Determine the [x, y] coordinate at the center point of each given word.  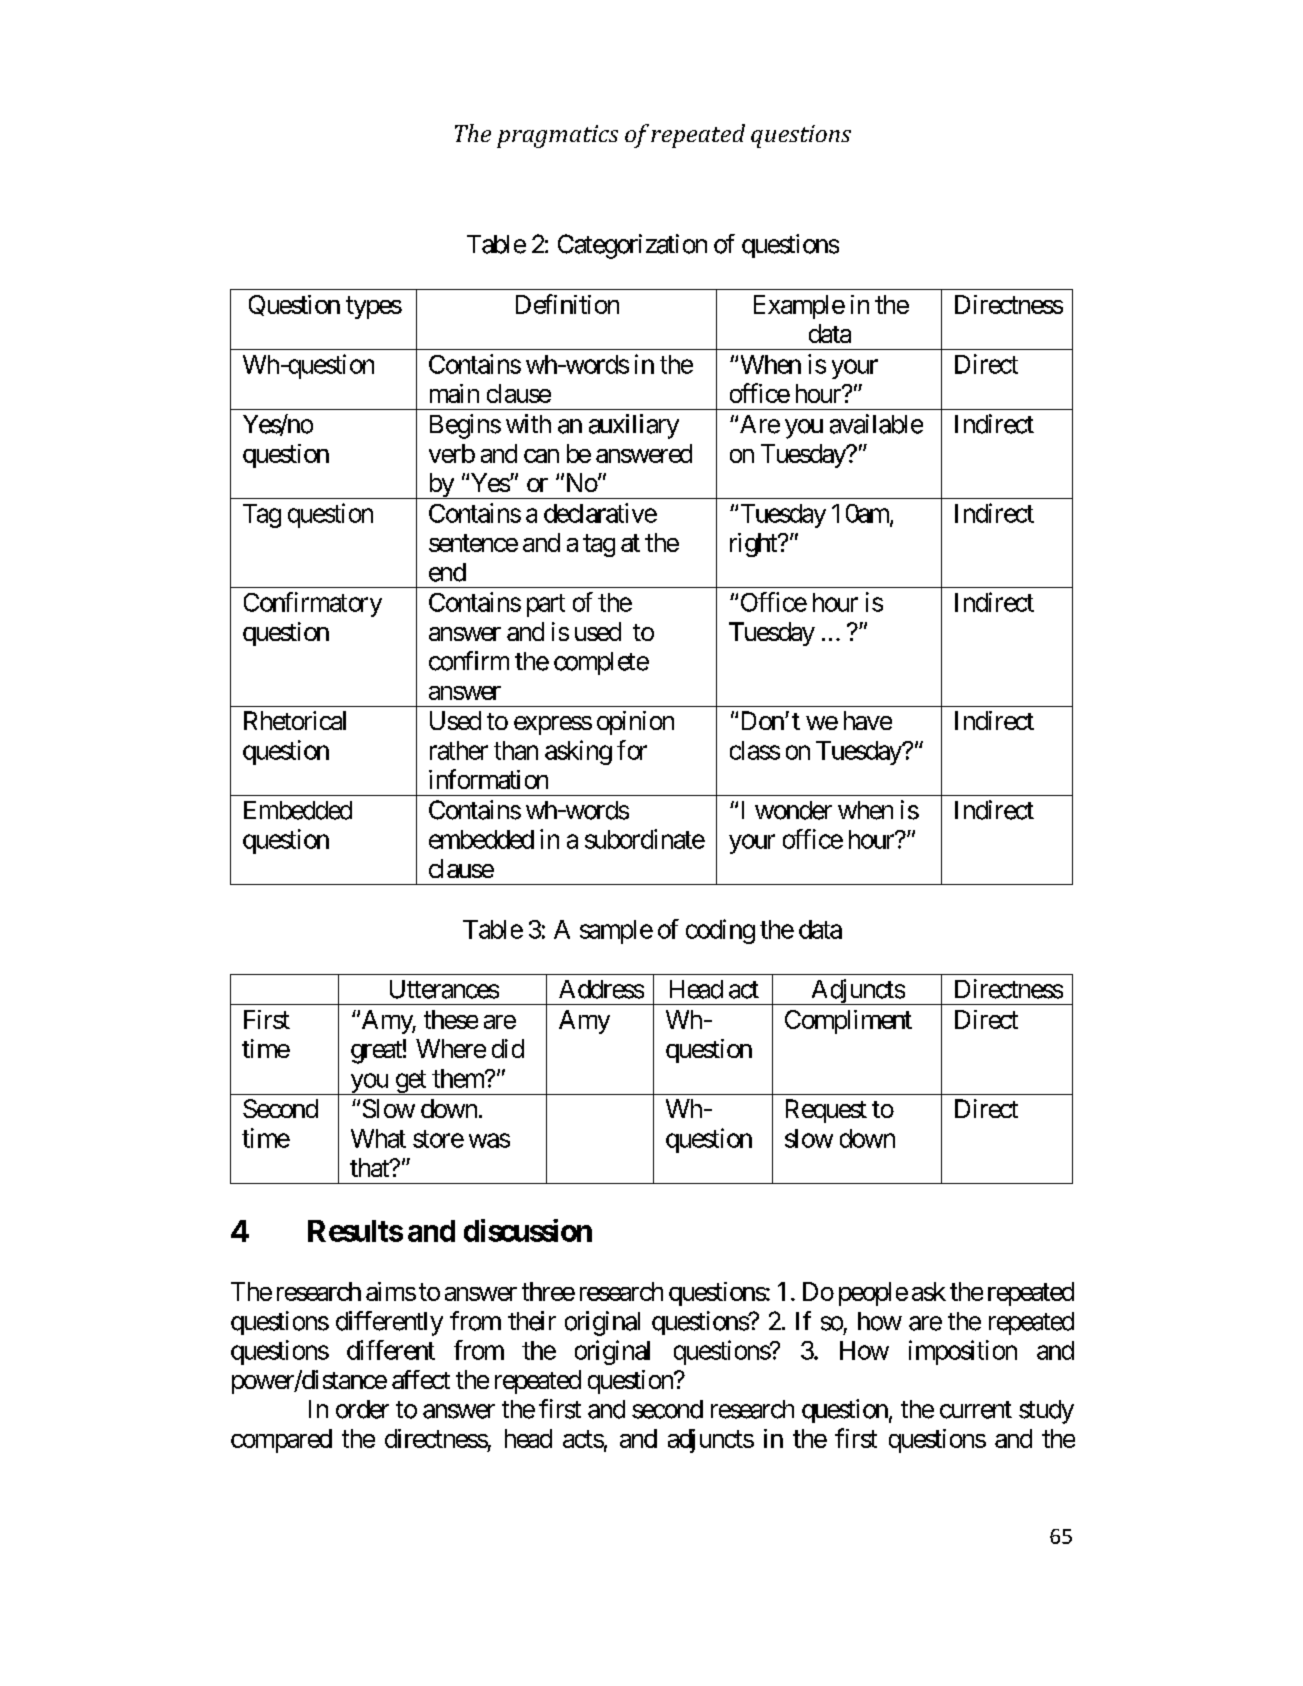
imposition [963, 1352]
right [754, 545]
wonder [793, 810]
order [362, 1409]
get [410, 1082]
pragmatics [557, 136]
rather [459, 750]
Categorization [632, 246]
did [508, 1048]
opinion [635, 723]
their [532, 1321]
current [976, 1410]
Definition [567, 304]
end [447, 572]
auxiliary [634, 426]
